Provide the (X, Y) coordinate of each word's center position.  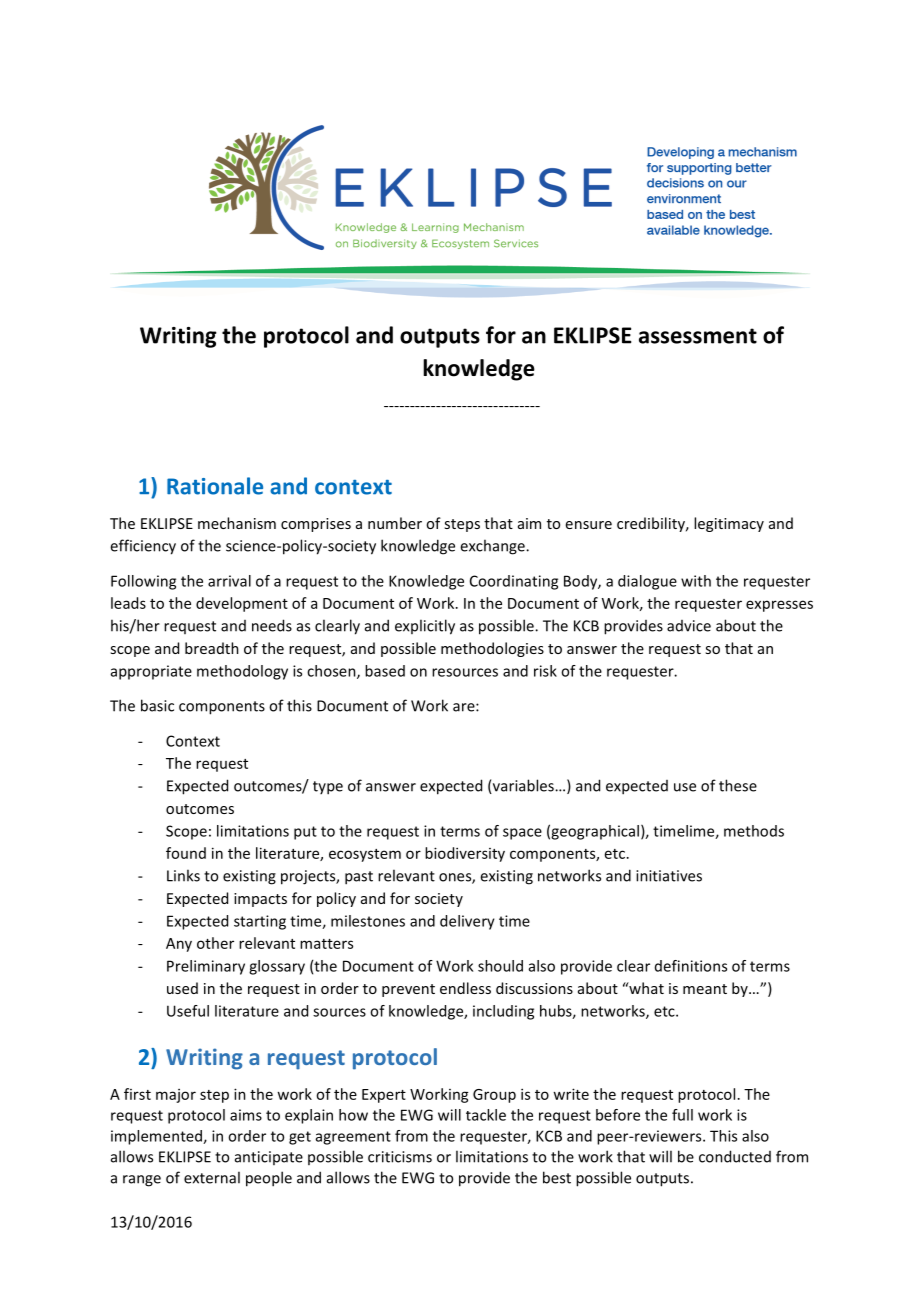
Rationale (215, 486)
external (212, 1177)
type (328, 788)
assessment (698, 336)
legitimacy (729, 524)
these (738, 785)
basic (157, 705)
